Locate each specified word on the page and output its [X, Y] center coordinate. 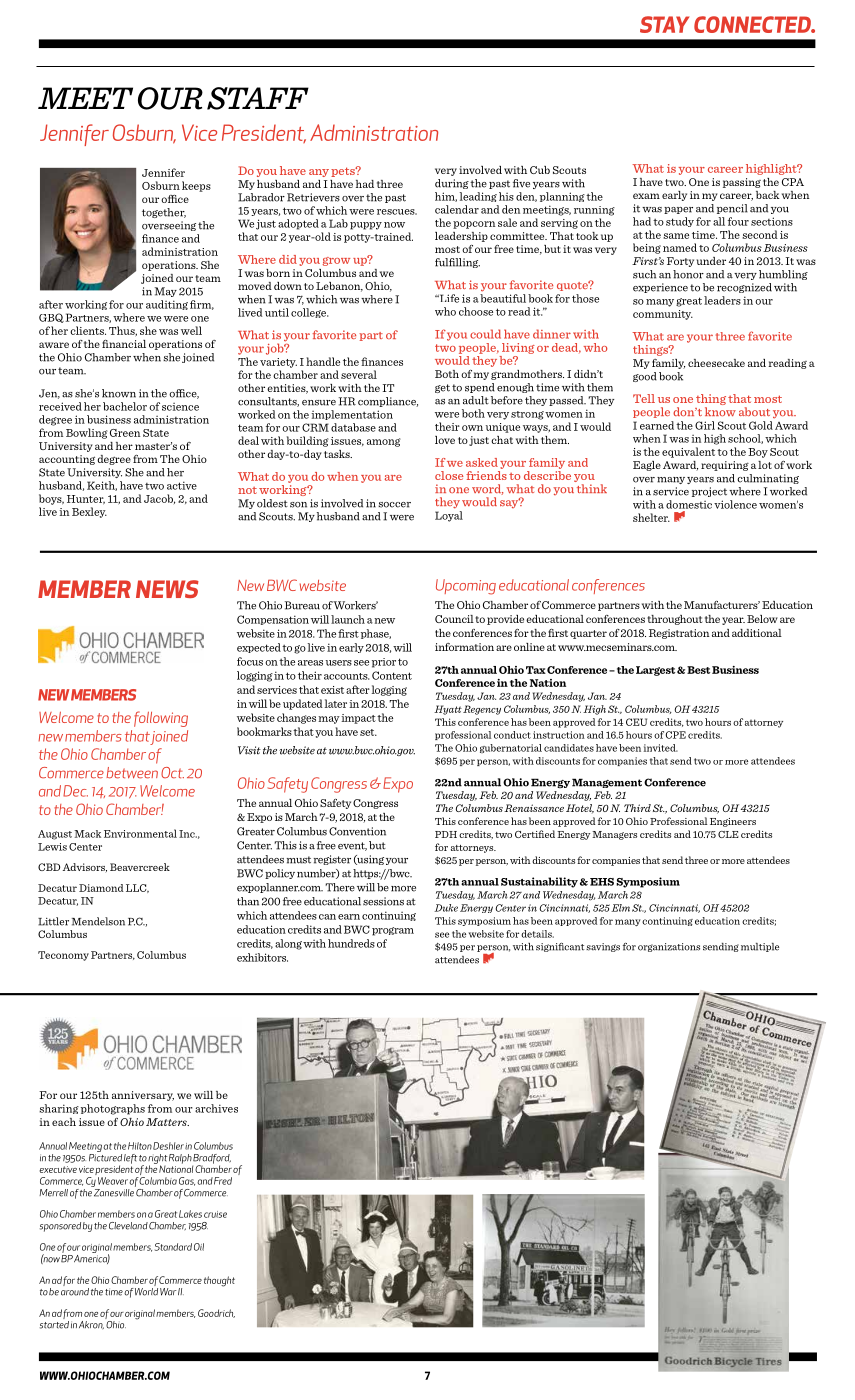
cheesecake [716, 363]
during [452, 184]
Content [392, 675]
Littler [53, 921]
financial [124, 344]
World [146, 1292]
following [161, 719]
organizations [669, 947]
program [393, 931]
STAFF [258, 98]
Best [698, 670]
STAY [664, 24]
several [359, 374]
